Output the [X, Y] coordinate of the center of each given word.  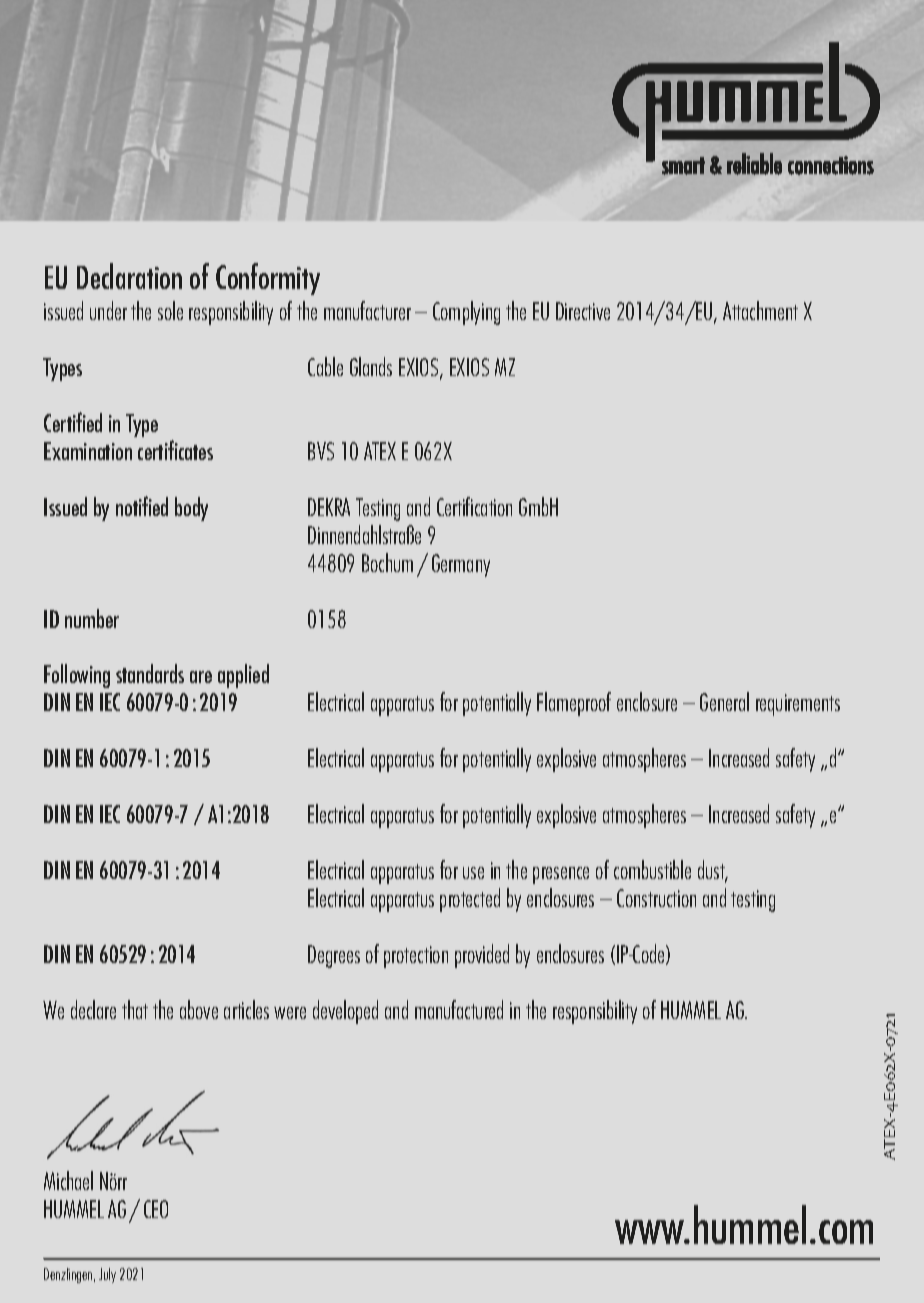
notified [142, 506]
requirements [798, 705]
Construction [656, 898]
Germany [461, 565]
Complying [466, 313]
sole [170, 310]
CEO [156, 1209]
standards [150, 673]
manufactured [459, 1009]
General [724, 701]
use [473, 873]
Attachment [760, 310]
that [135, 1009]
